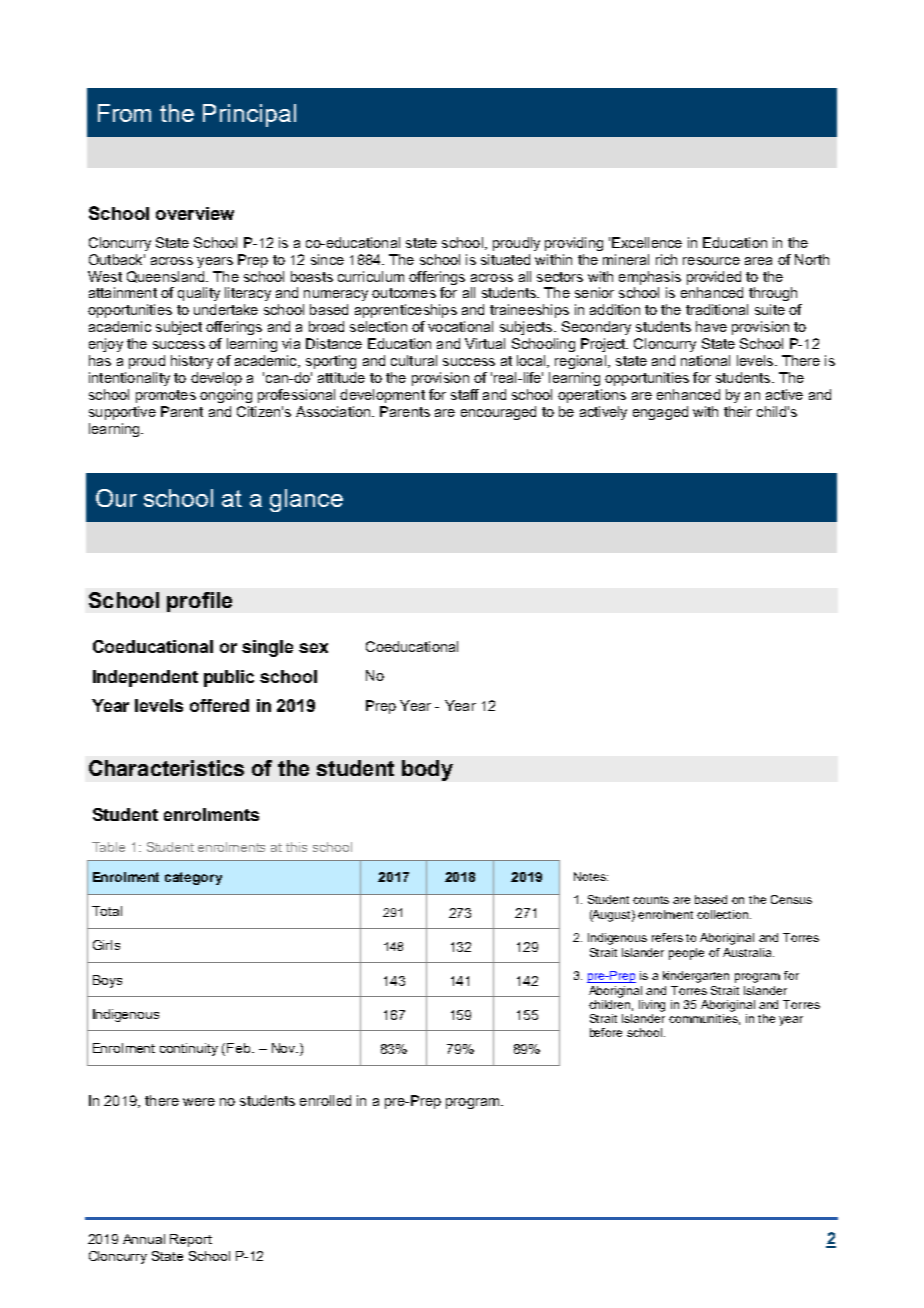 The height and width of the document is (1308, 924). I want to click on Report, so click(191, 1240).
